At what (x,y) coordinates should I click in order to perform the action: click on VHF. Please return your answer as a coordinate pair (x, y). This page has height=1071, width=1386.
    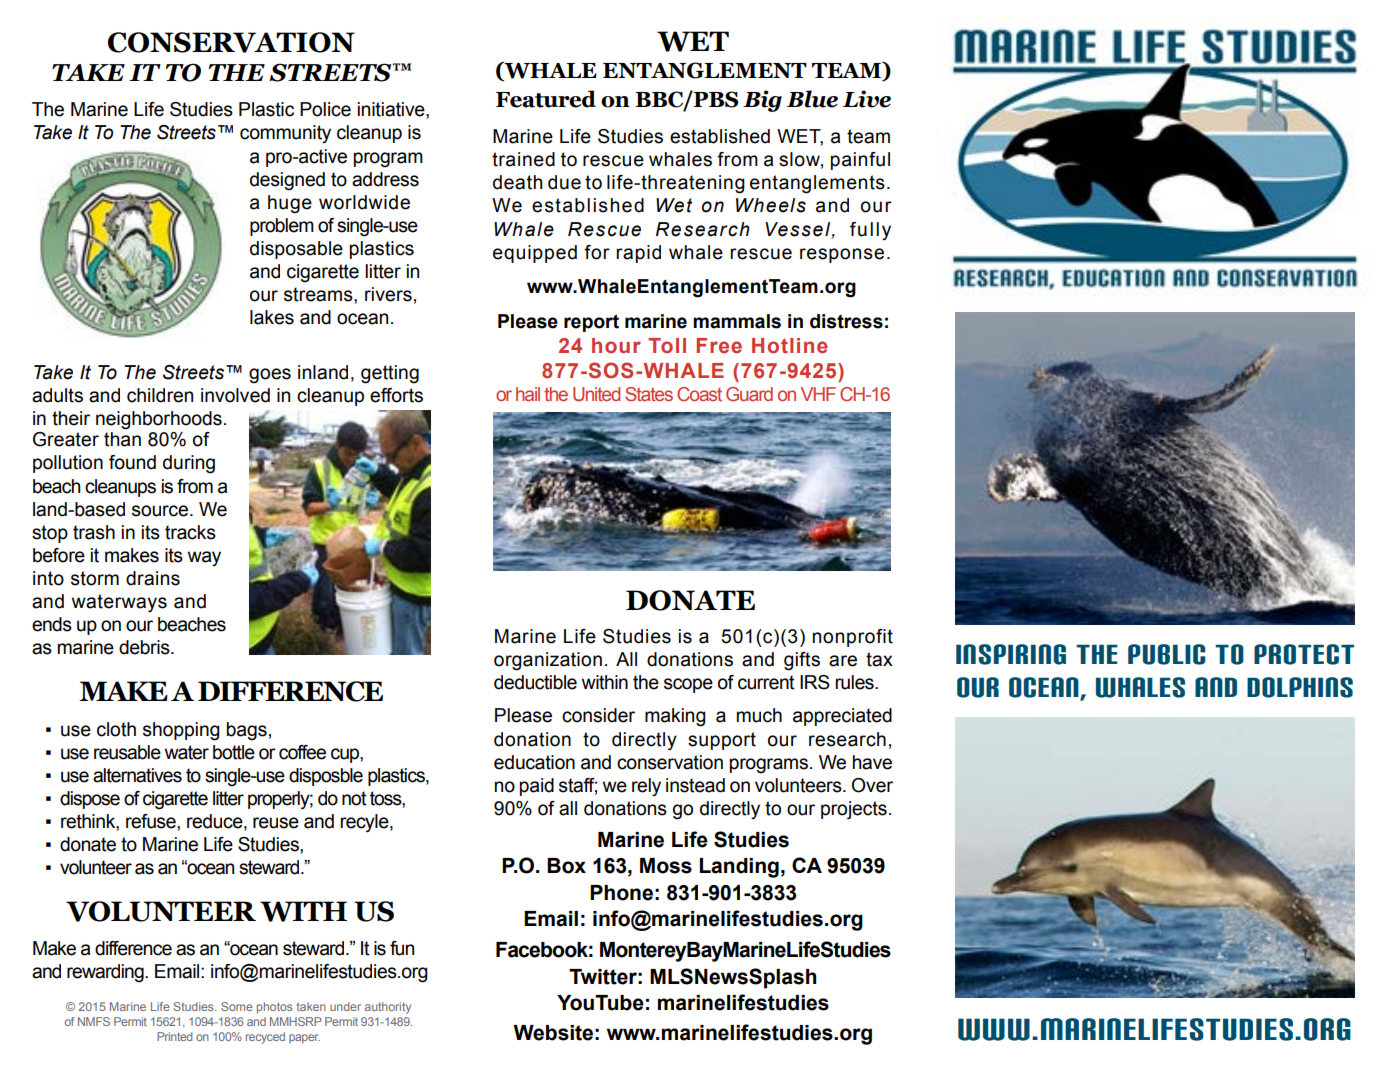
    Looking at the image, I should click on (818, 394).
